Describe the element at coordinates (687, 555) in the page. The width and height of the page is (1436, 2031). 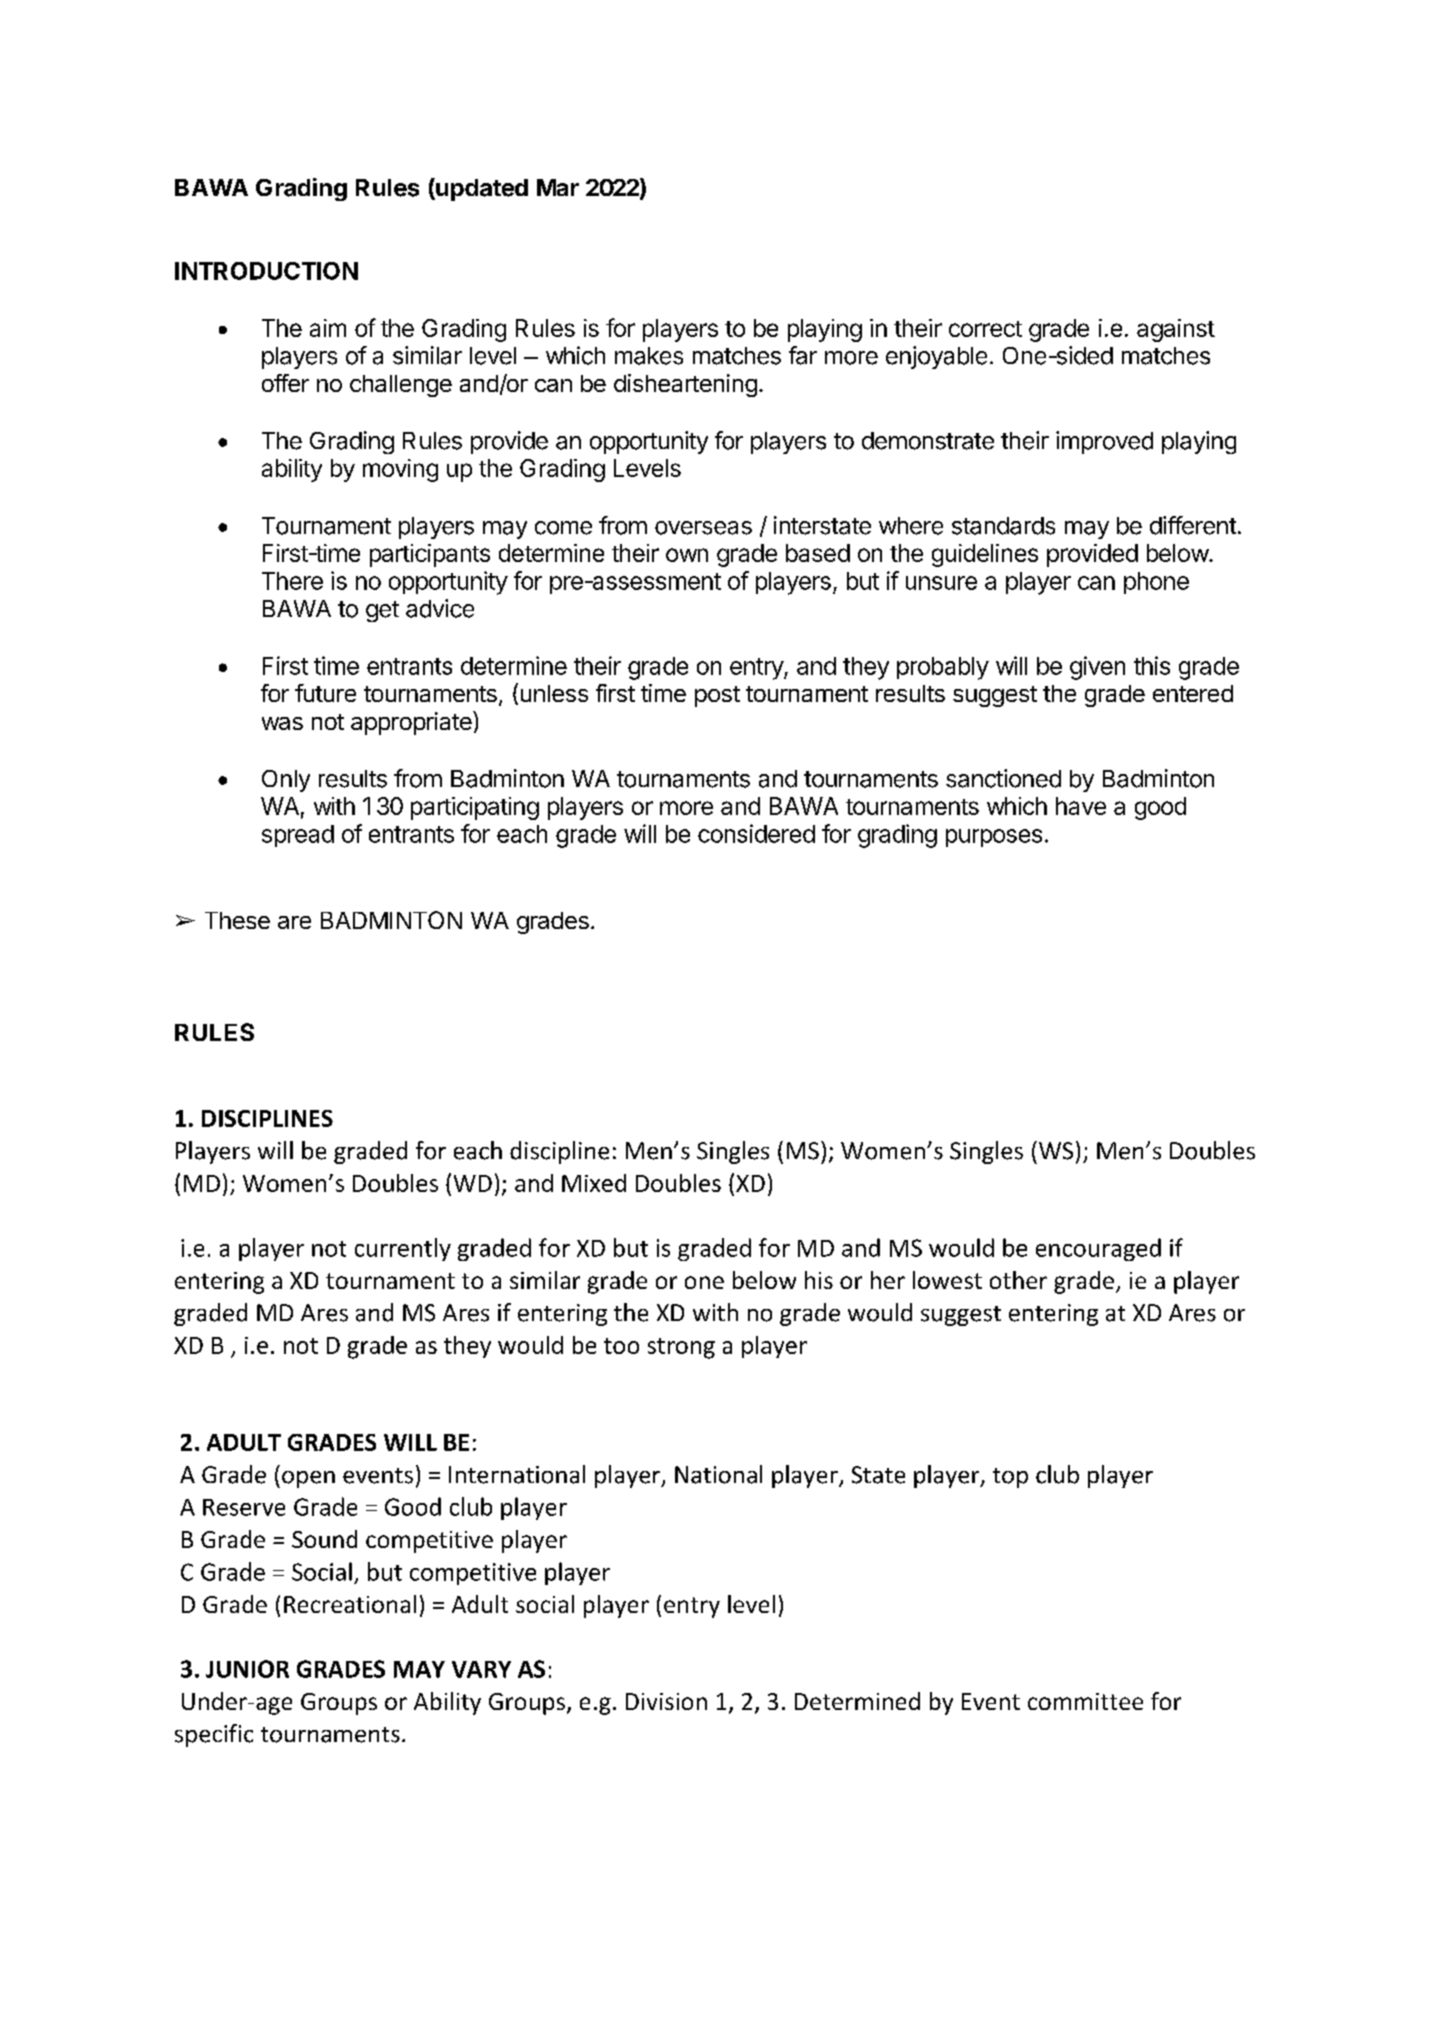
I see `own` at that location.
